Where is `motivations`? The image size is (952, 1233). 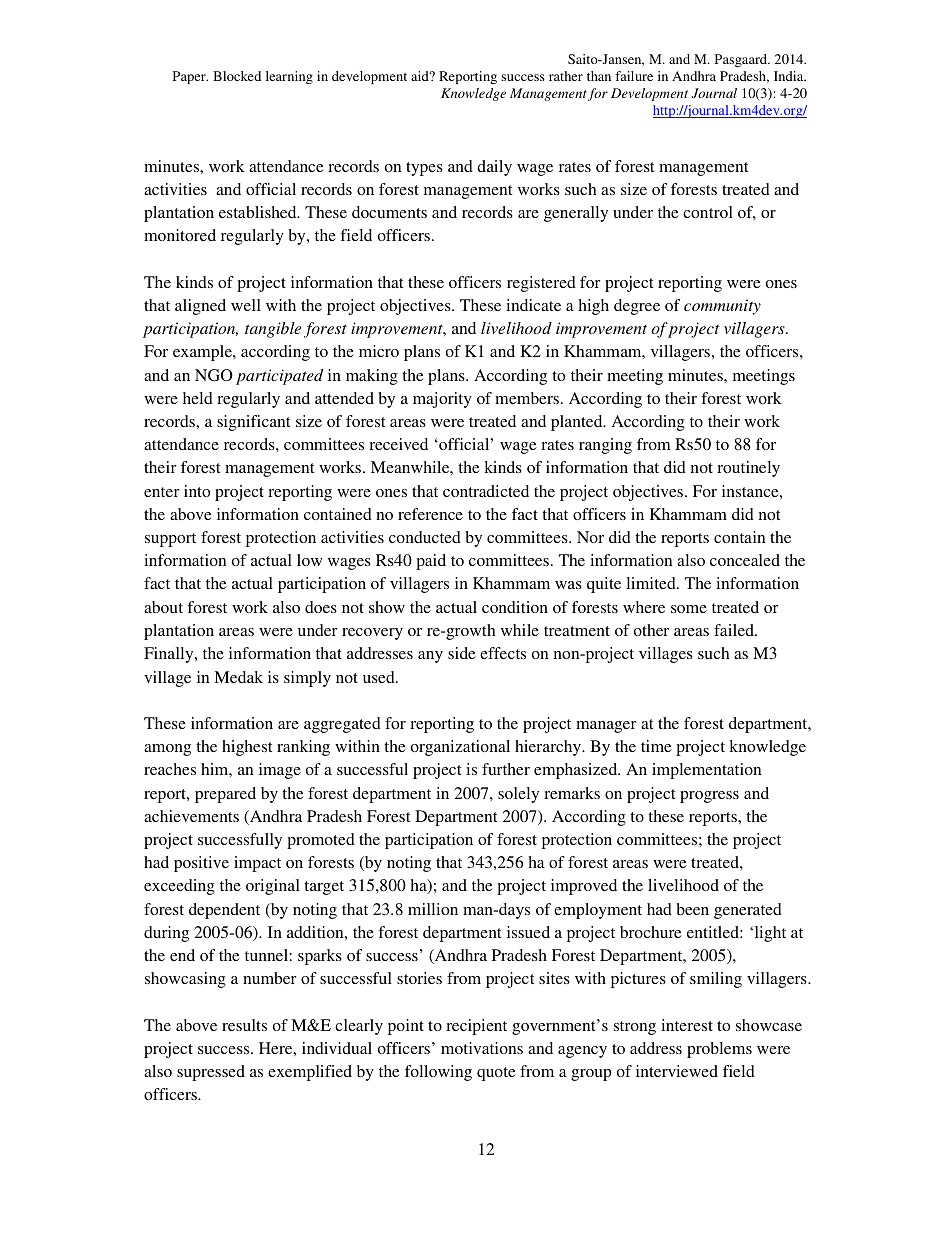 motivations is located at coordinates (482, 1048).
